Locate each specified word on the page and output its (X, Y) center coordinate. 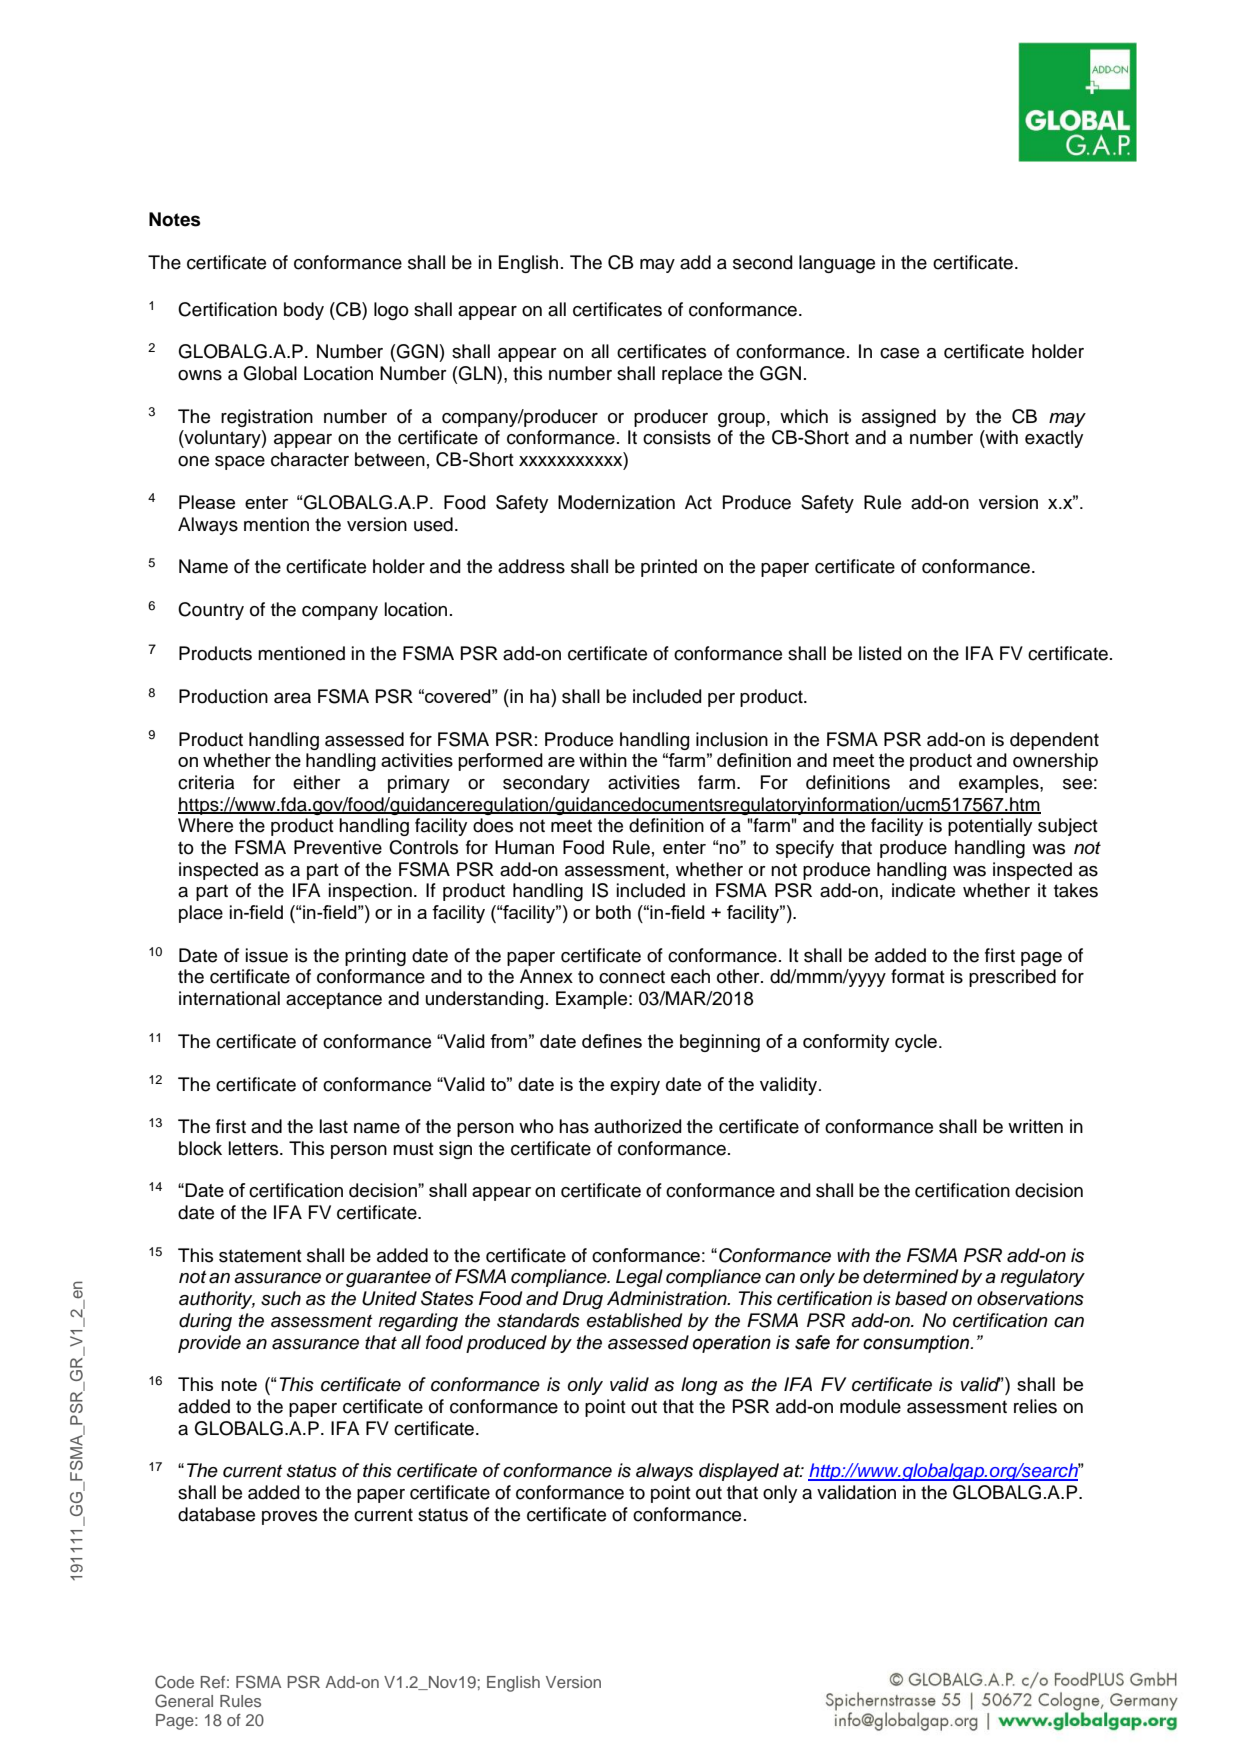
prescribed (1012, 978)
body (304, 311)
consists (677, 437)
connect (632, 977)
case (899, 353)
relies (1035, 1406)
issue (267, 955)
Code (174, 1682)
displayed (739, 1472)
